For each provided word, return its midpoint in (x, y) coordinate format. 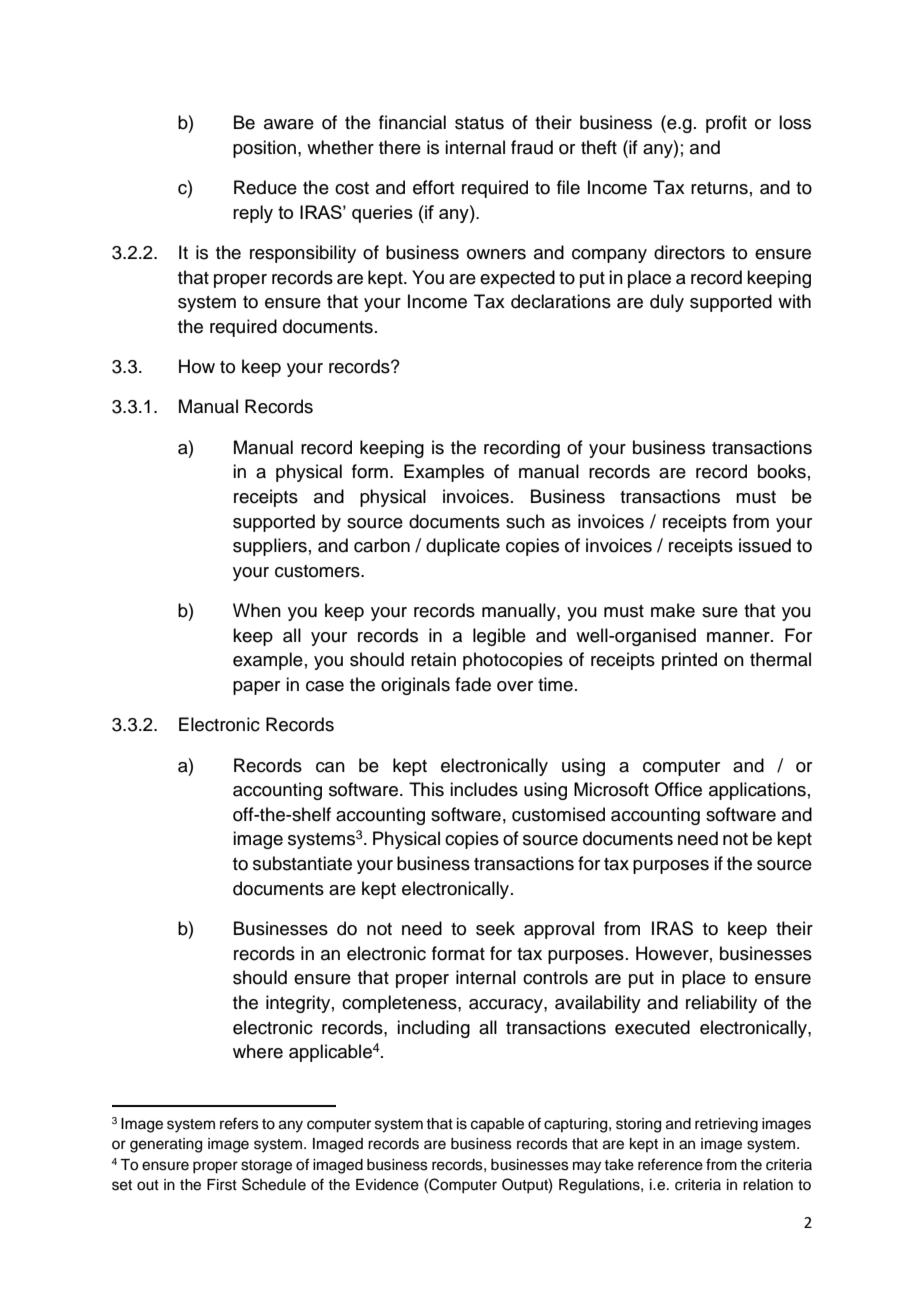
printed (689, 661)
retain (433, 659)
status (479, 123)
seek (495, 928)
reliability (721, 1004)
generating (166, 1145)
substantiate (302, 863)
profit (726, 124)
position (264, 149)
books (782, 471)
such (525, 521)
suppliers (270, 547)
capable (497, 1125)
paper (256, 688)
